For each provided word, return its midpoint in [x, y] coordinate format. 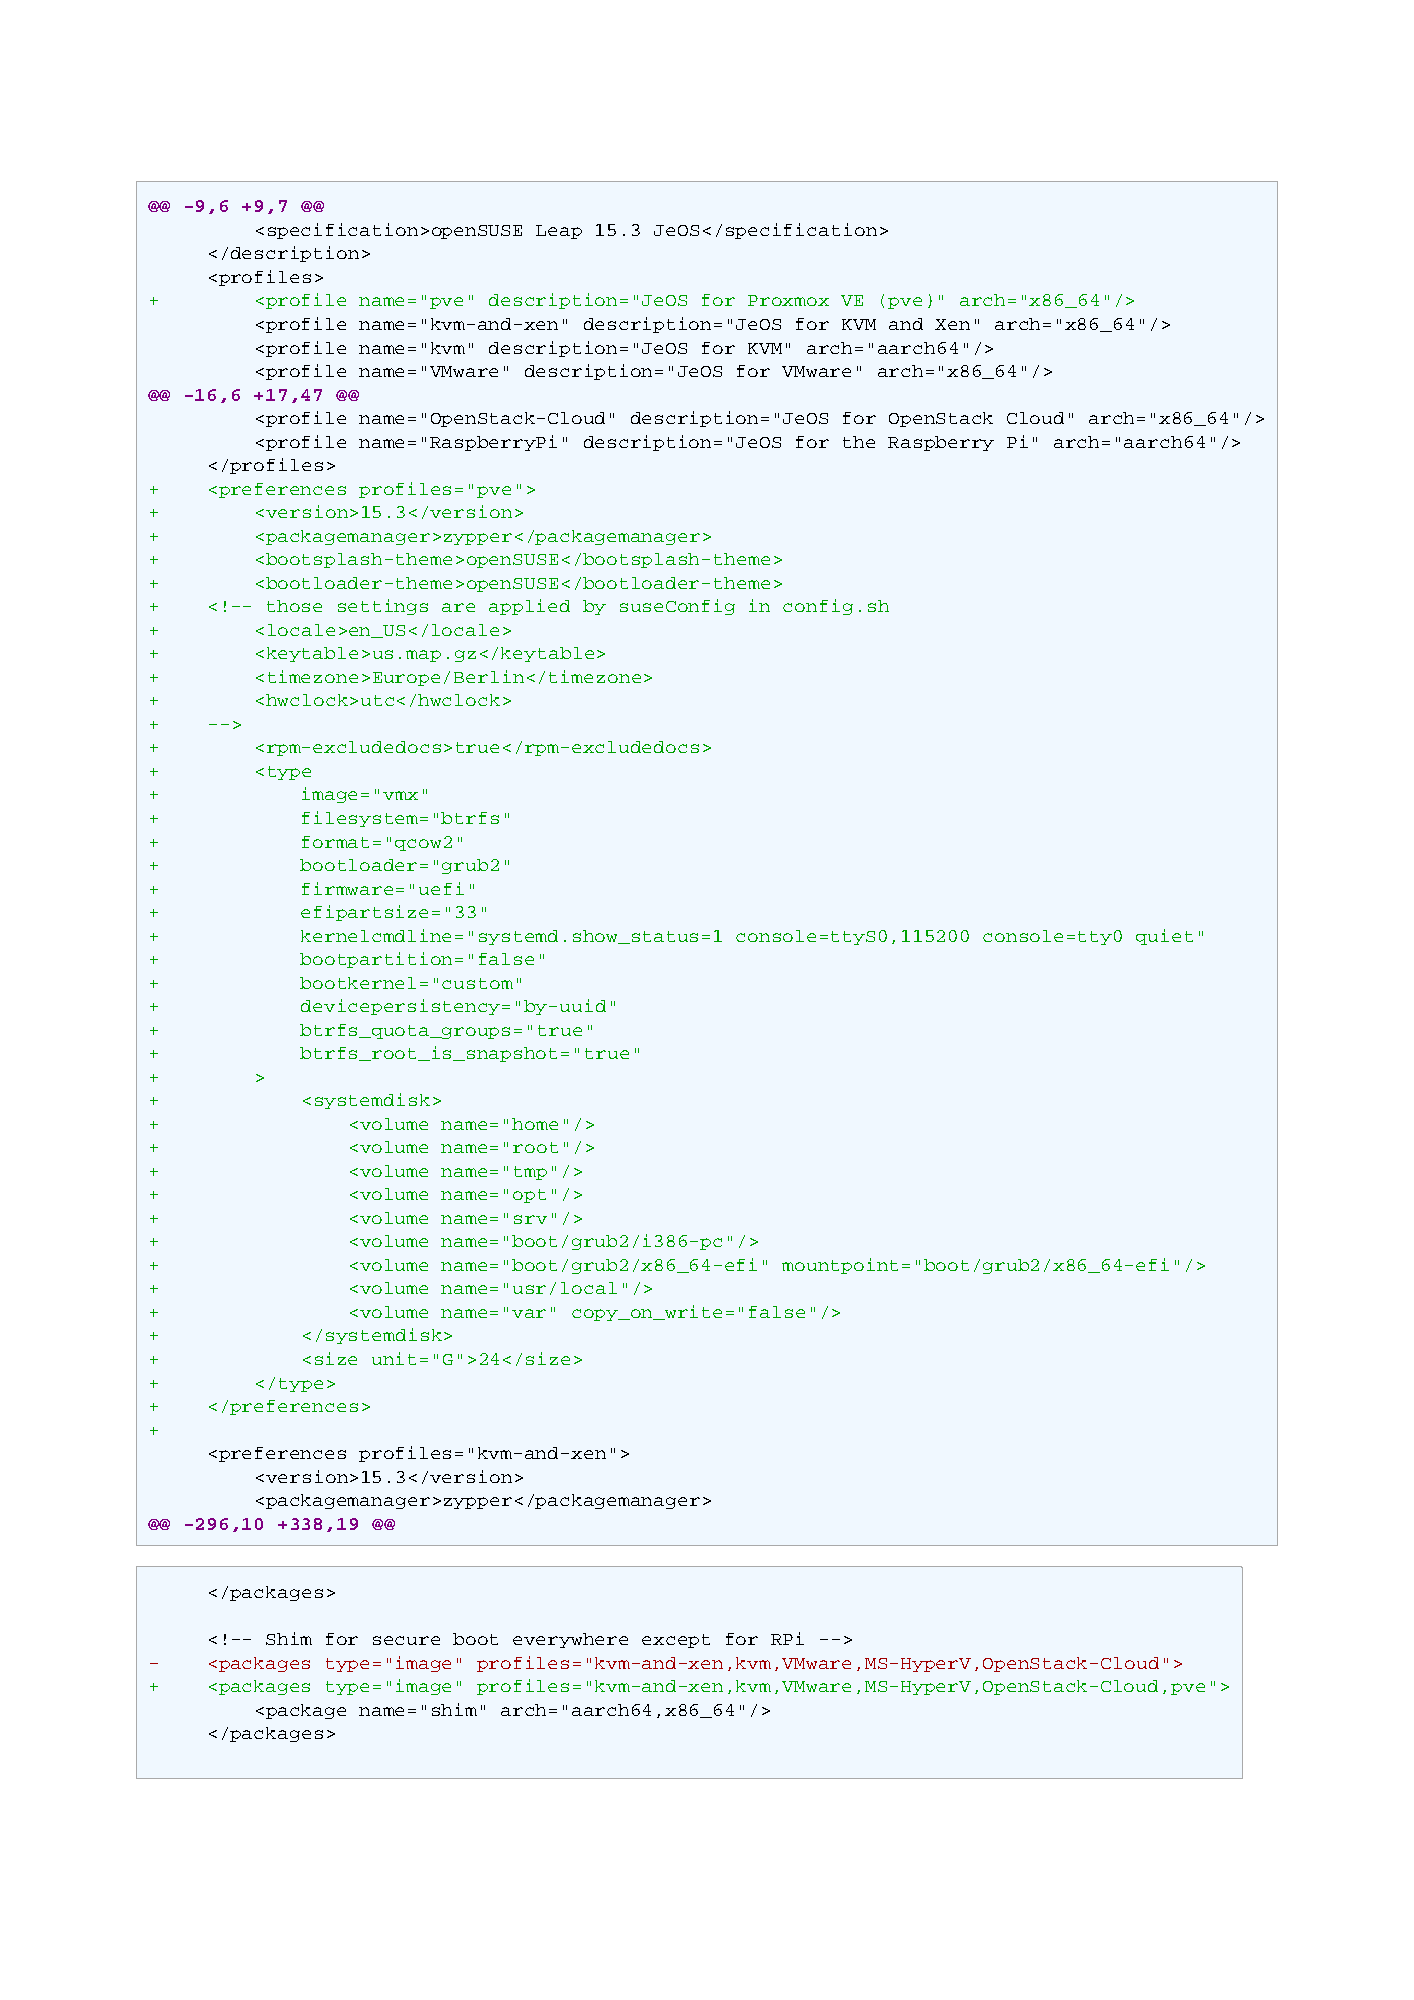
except [676, 1641]
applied [529, 607]
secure [406, 1640]
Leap [559, 232]
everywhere [570, 1640]
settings [383, 607]
